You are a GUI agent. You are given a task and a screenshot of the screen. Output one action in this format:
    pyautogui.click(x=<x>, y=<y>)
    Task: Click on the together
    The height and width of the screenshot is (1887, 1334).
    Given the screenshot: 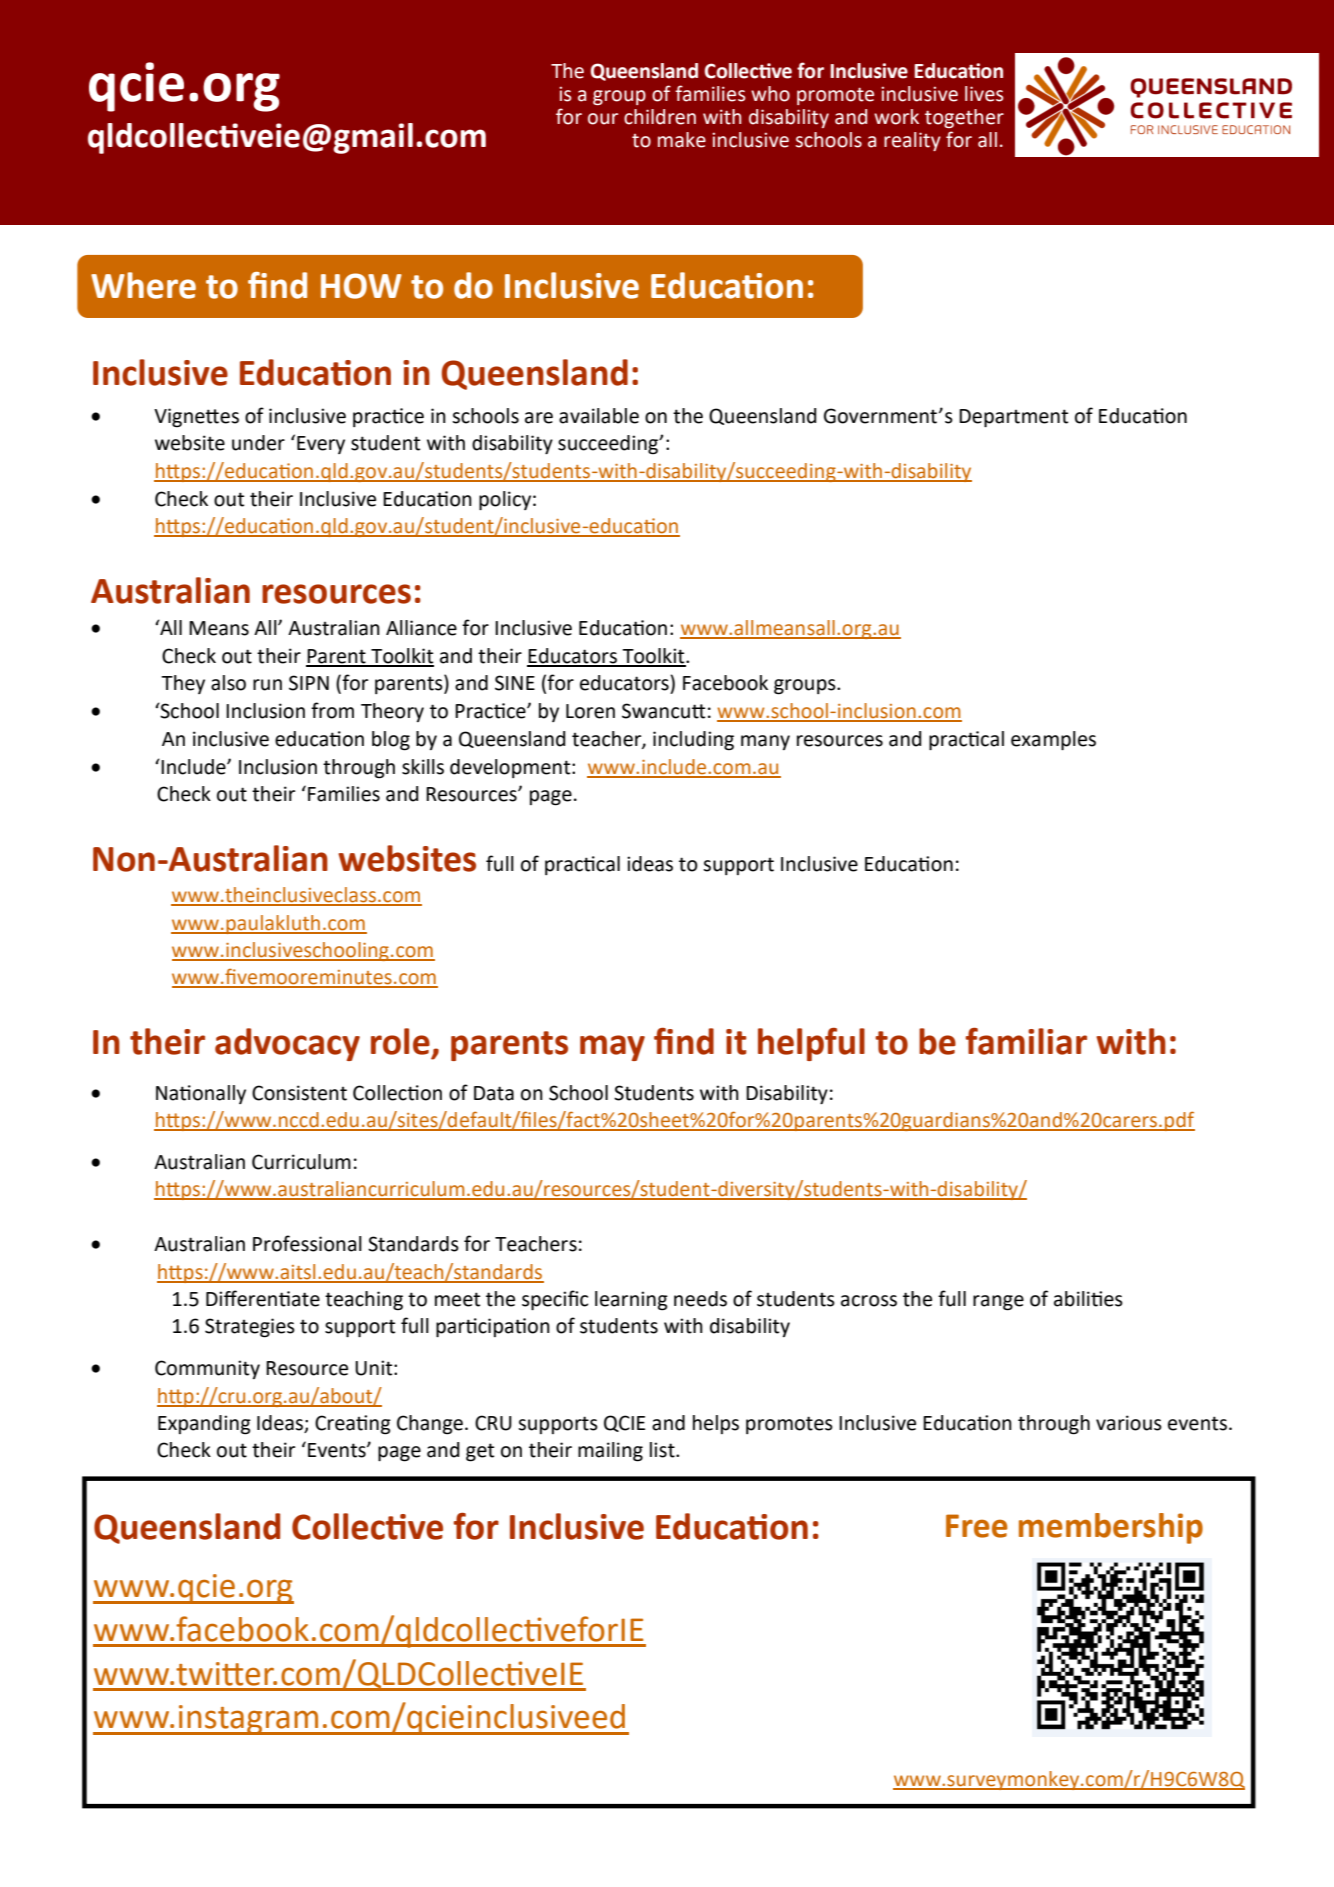 What is the action you would take?
    pyautogui.click(x=964, y=118)
